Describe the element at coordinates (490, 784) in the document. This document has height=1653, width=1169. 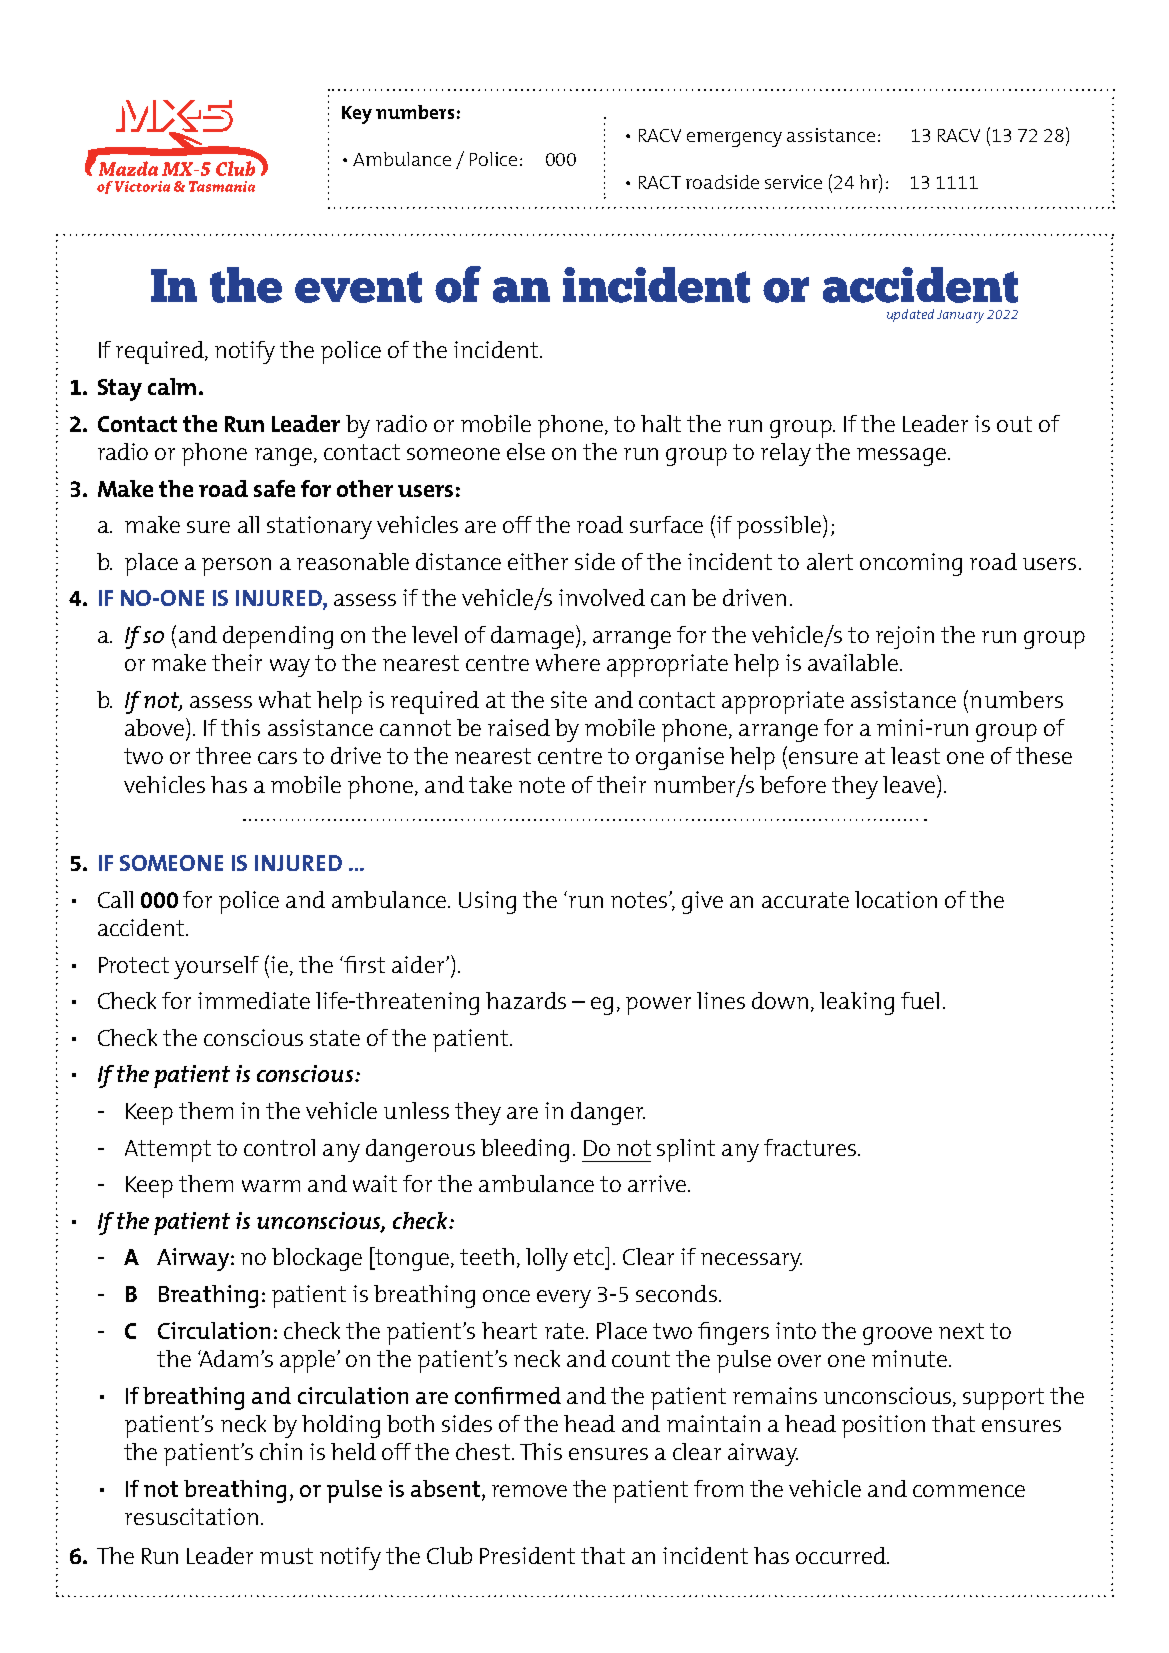
I see `take` at that location.
